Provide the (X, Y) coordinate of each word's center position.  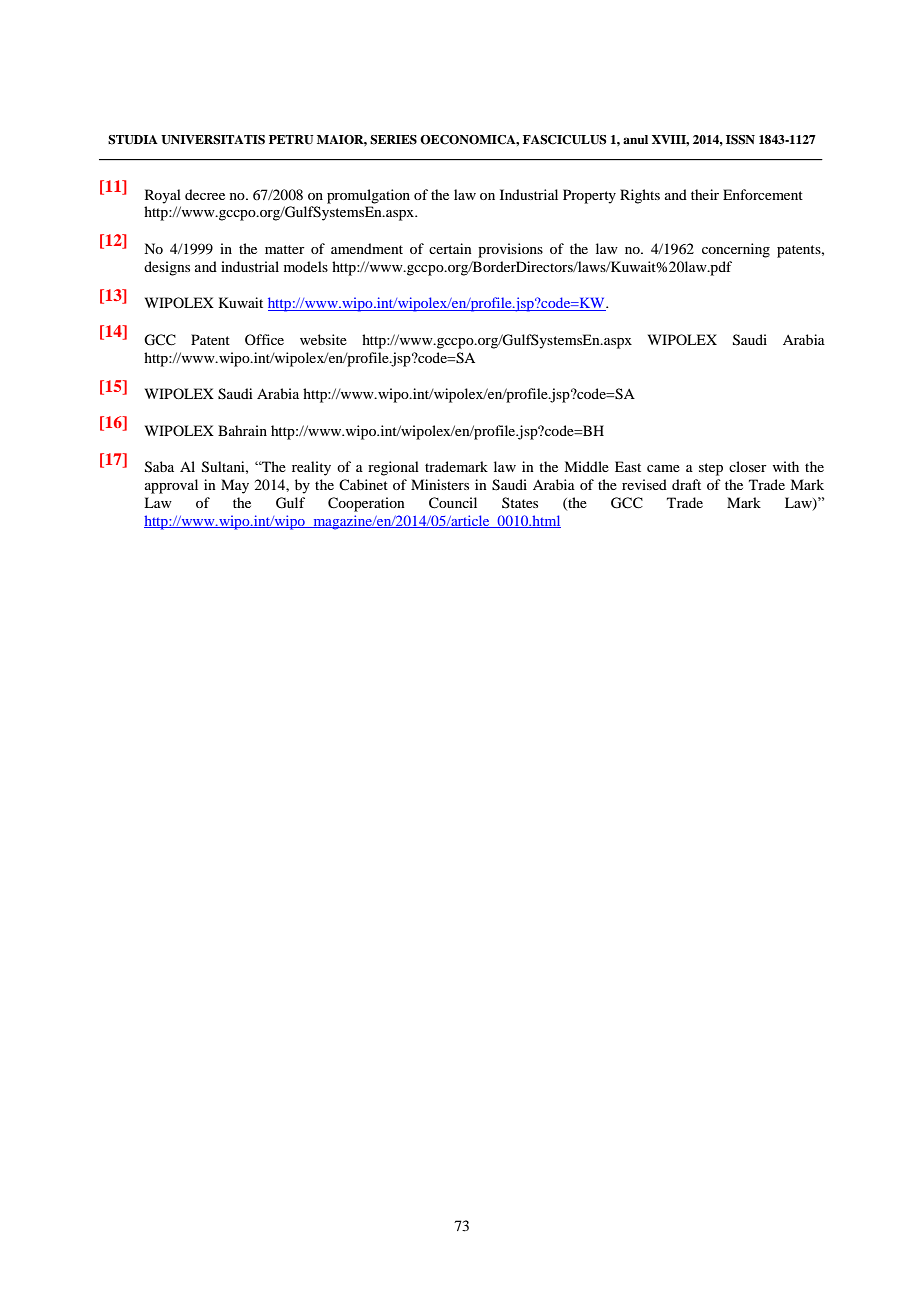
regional (393, 468)
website (323, 339)
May (235, 486)
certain (450, 248)
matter (285, 249)
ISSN (740, 140)
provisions (510, 250)
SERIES (393, 140)
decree (205, 194)
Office (264, 339)
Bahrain (242, 430)
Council (453, 503)
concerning (736, 250)
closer (748, 466)
